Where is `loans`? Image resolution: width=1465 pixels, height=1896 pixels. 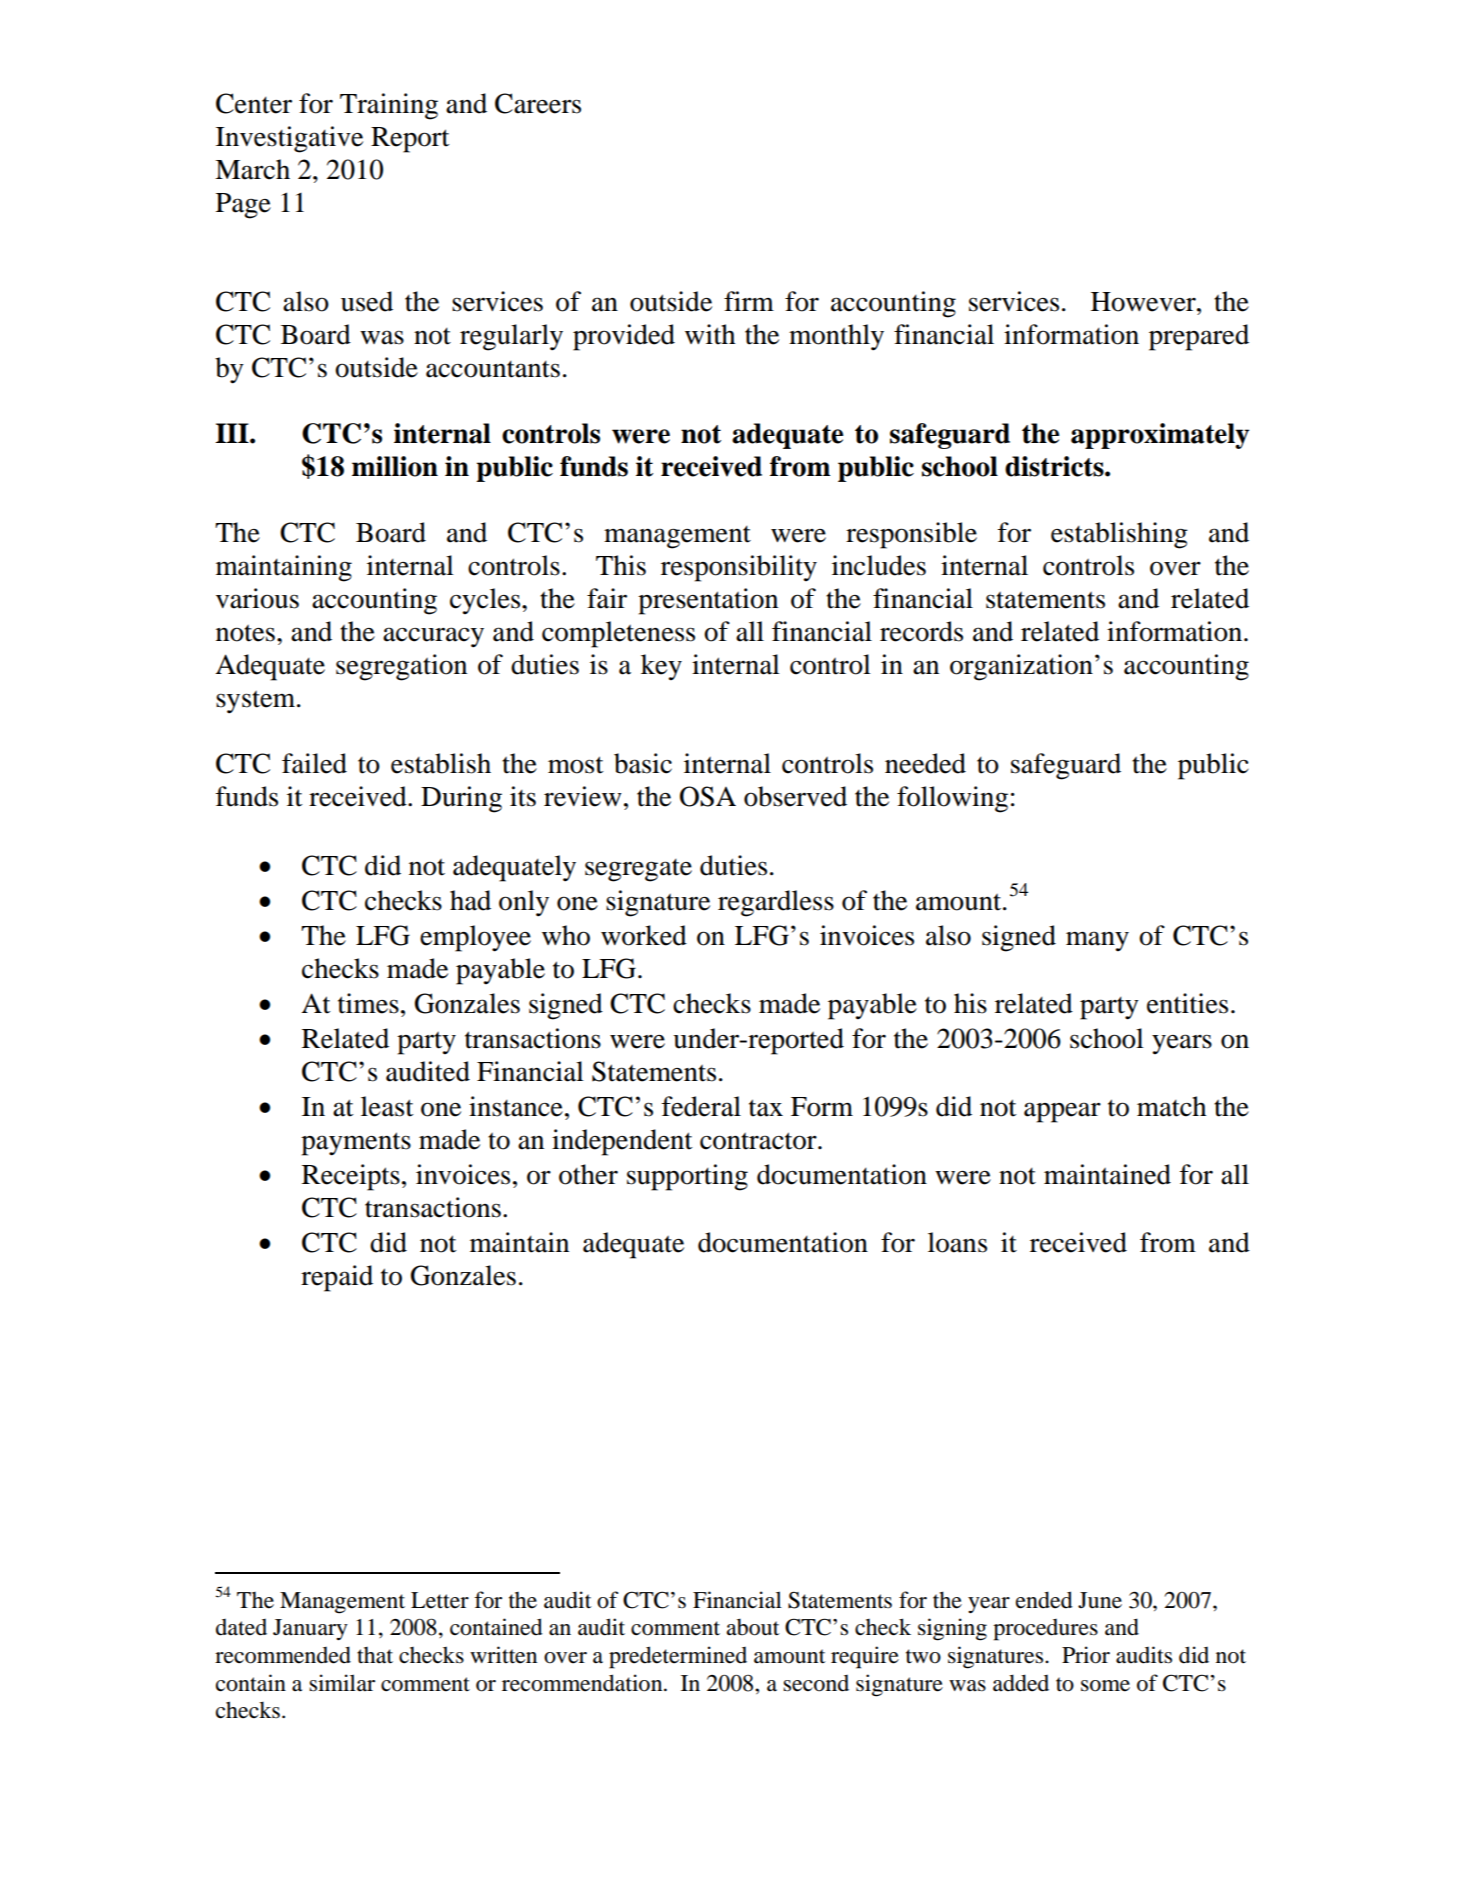 loans is located at coordinates (957, 1242).
